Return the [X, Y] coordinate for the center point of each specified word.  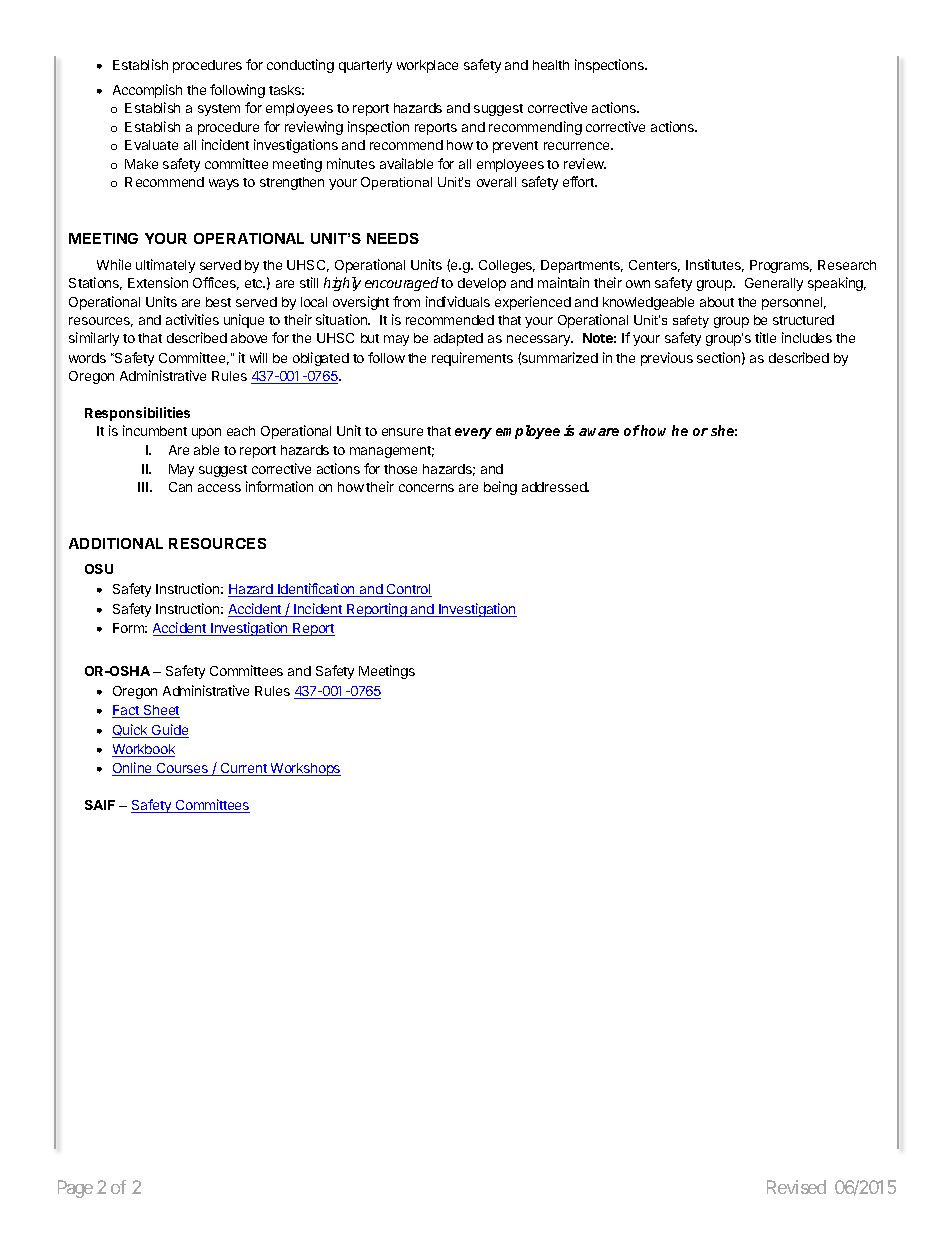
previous [667, 359]
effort [579, 181]
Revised [796, 1187]
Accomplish [147, 91]
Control [408, 590]
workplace [427, 66]
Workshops [304, 769]
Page [75, 1189]
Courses [183, 769]
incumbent [155, 430]
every [473, 433]
